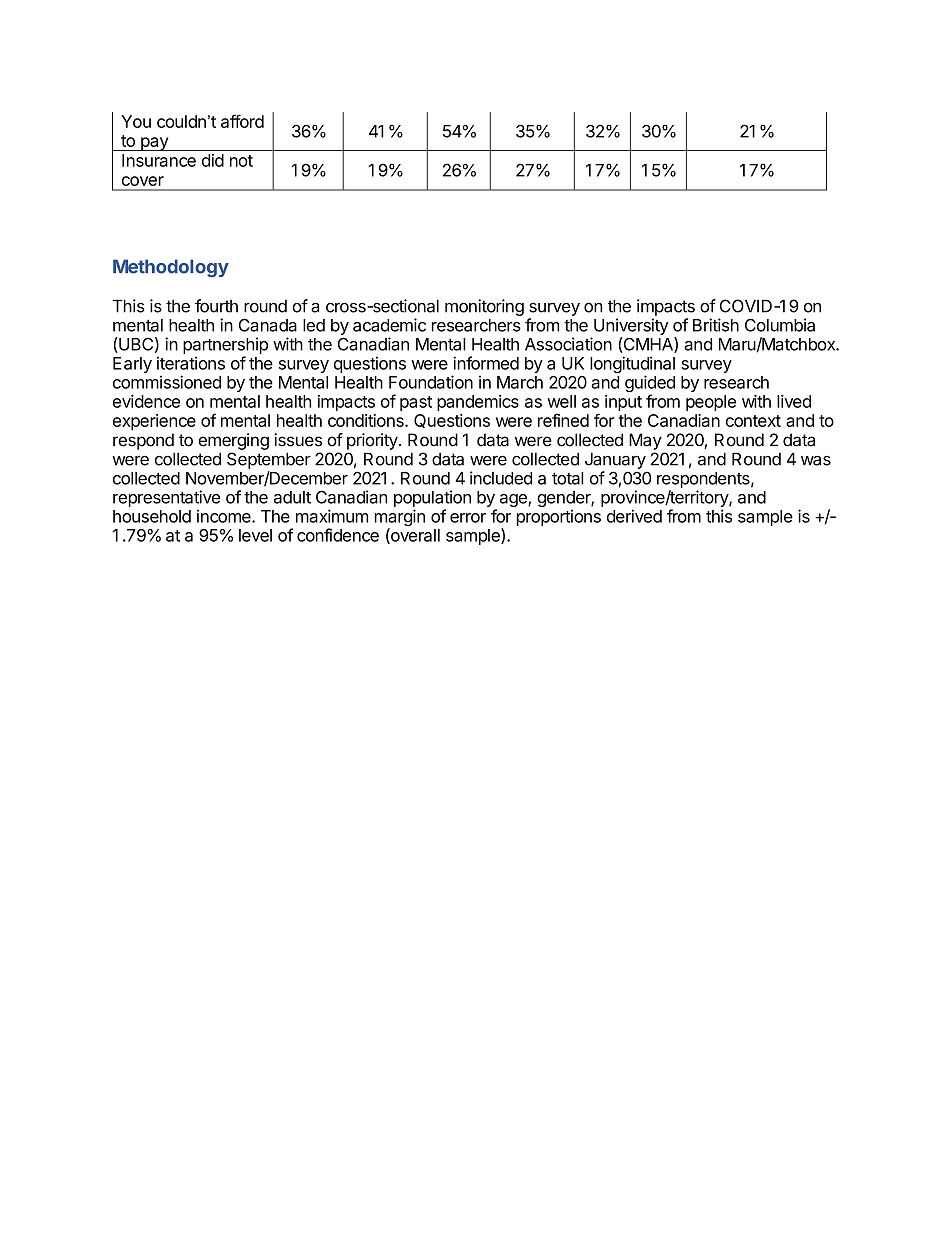 This screenshot has width=952, height=1233. I want to click on pandemics, so click(478, 403).
